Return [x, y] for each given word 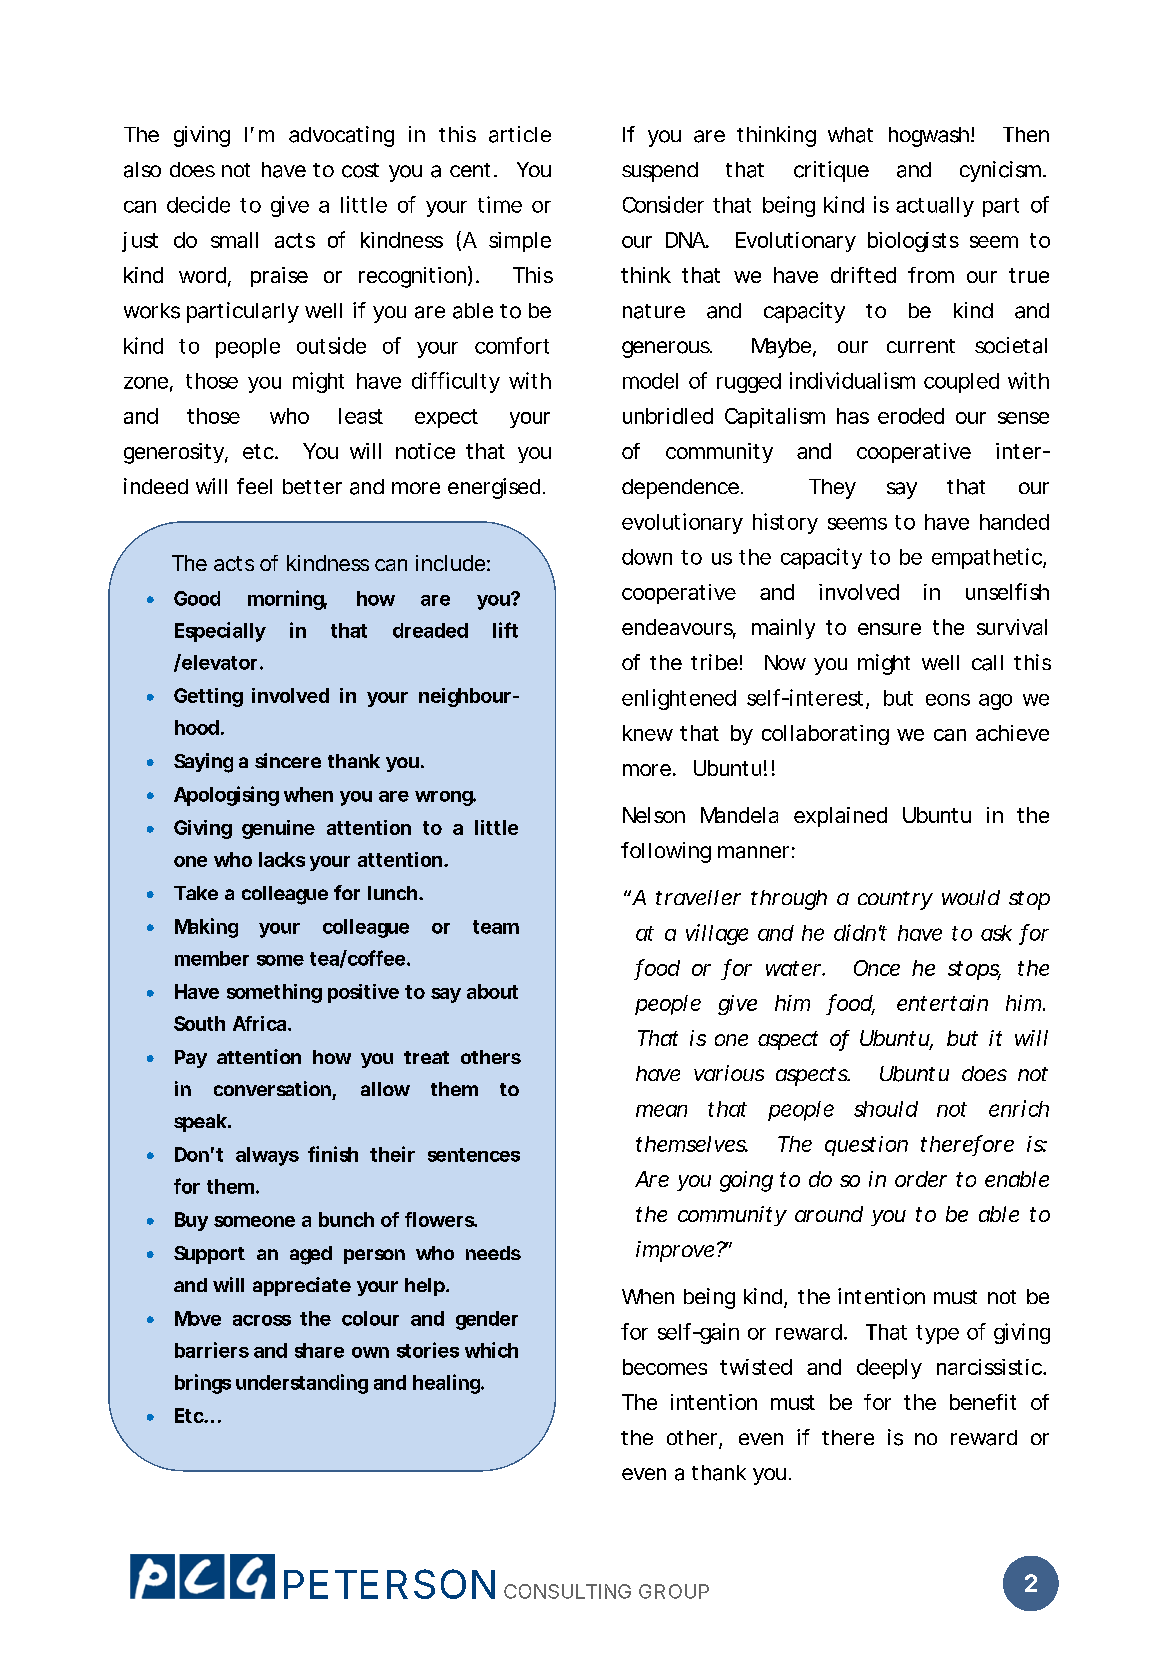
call [987, 663]
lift [505, 630]
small [234, 240]
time [500, 204]
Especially [220, 632]
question [866, 1146]
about [492, 991]
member [212, 958]
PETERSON [389, 1584]
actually [934, 207]
